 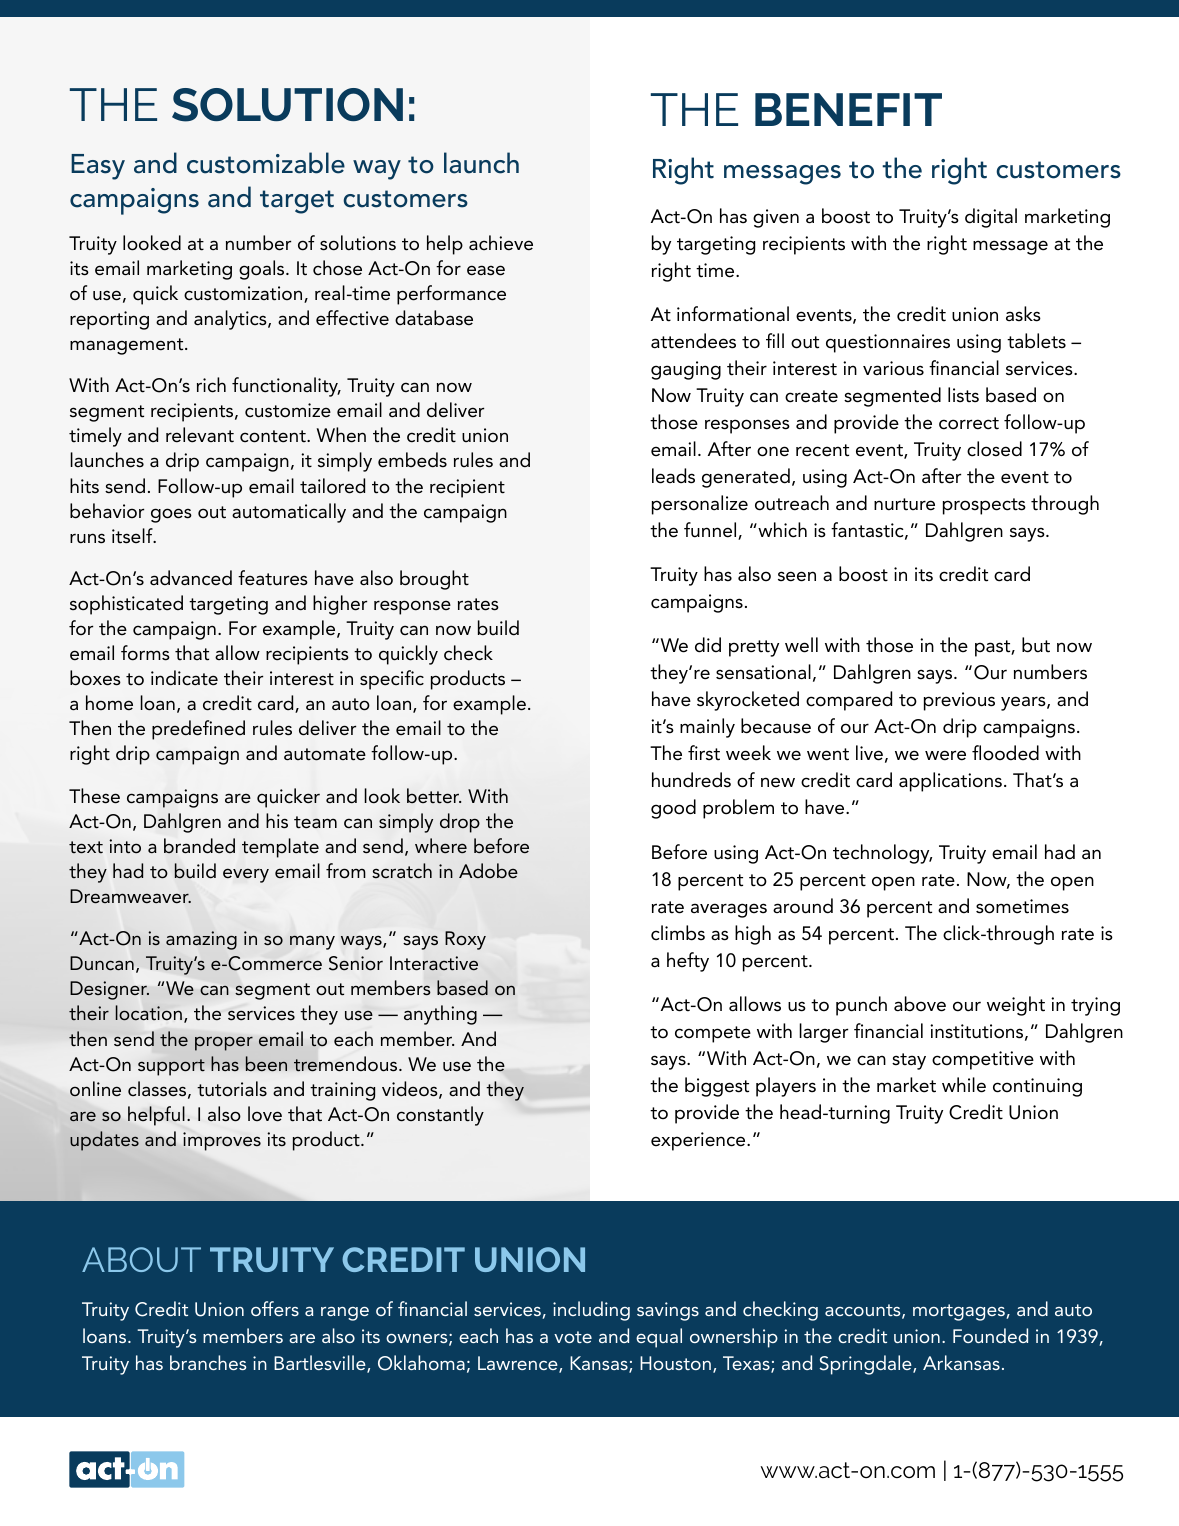 I want to click on branches, so click(x=208, y=1362).
